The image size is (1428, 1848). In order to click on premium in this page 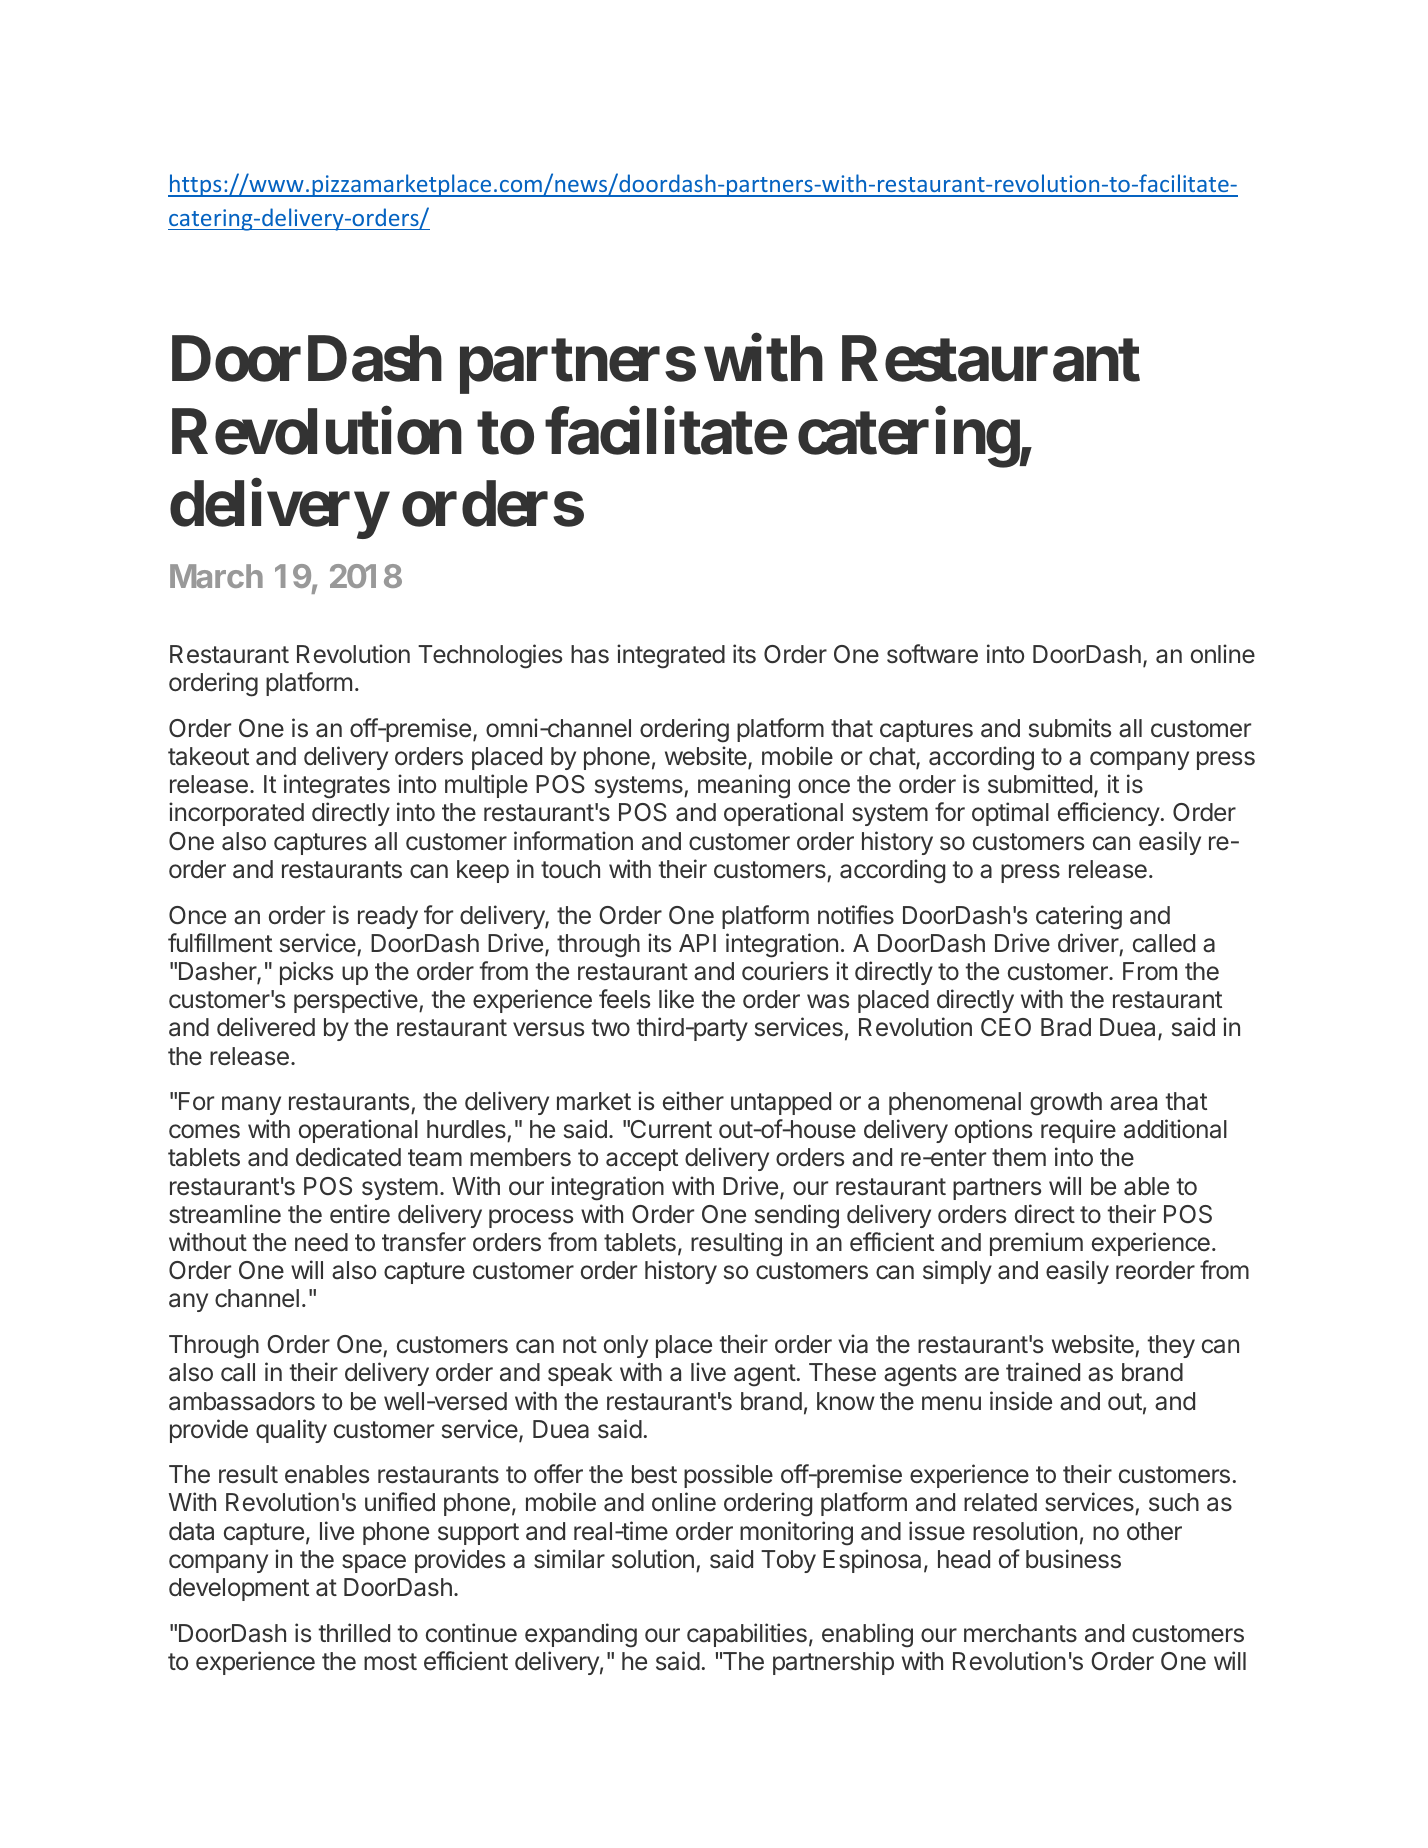, I will do `click(1036, 1244)`.
